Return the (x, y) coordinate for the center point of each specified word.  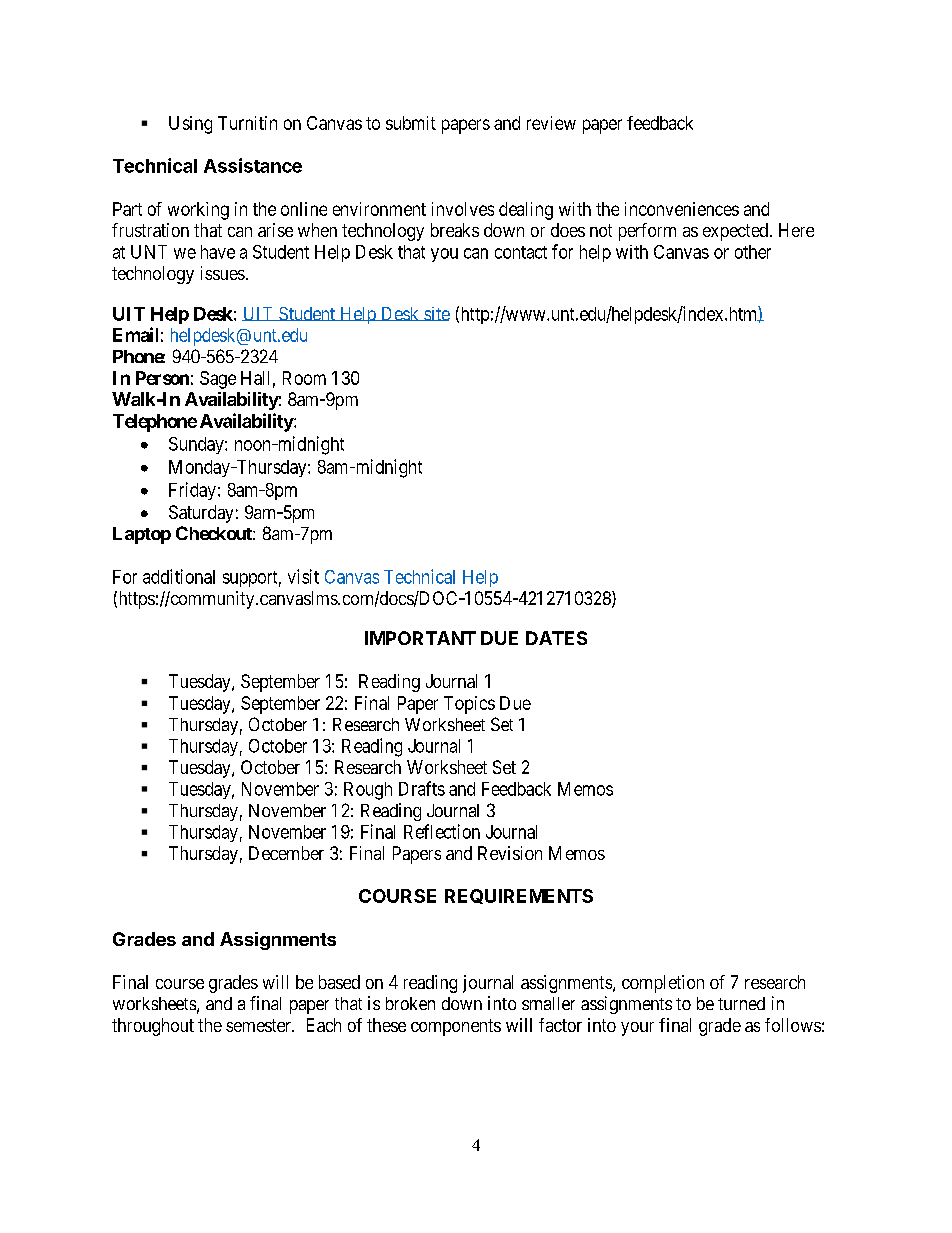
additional (179, 576)
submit (411, 123)
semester (259, 1025)
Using (190, 125)
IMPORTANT (420, 638)
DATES (556, 638)
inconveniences (682, 209)
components (456, 1027)
